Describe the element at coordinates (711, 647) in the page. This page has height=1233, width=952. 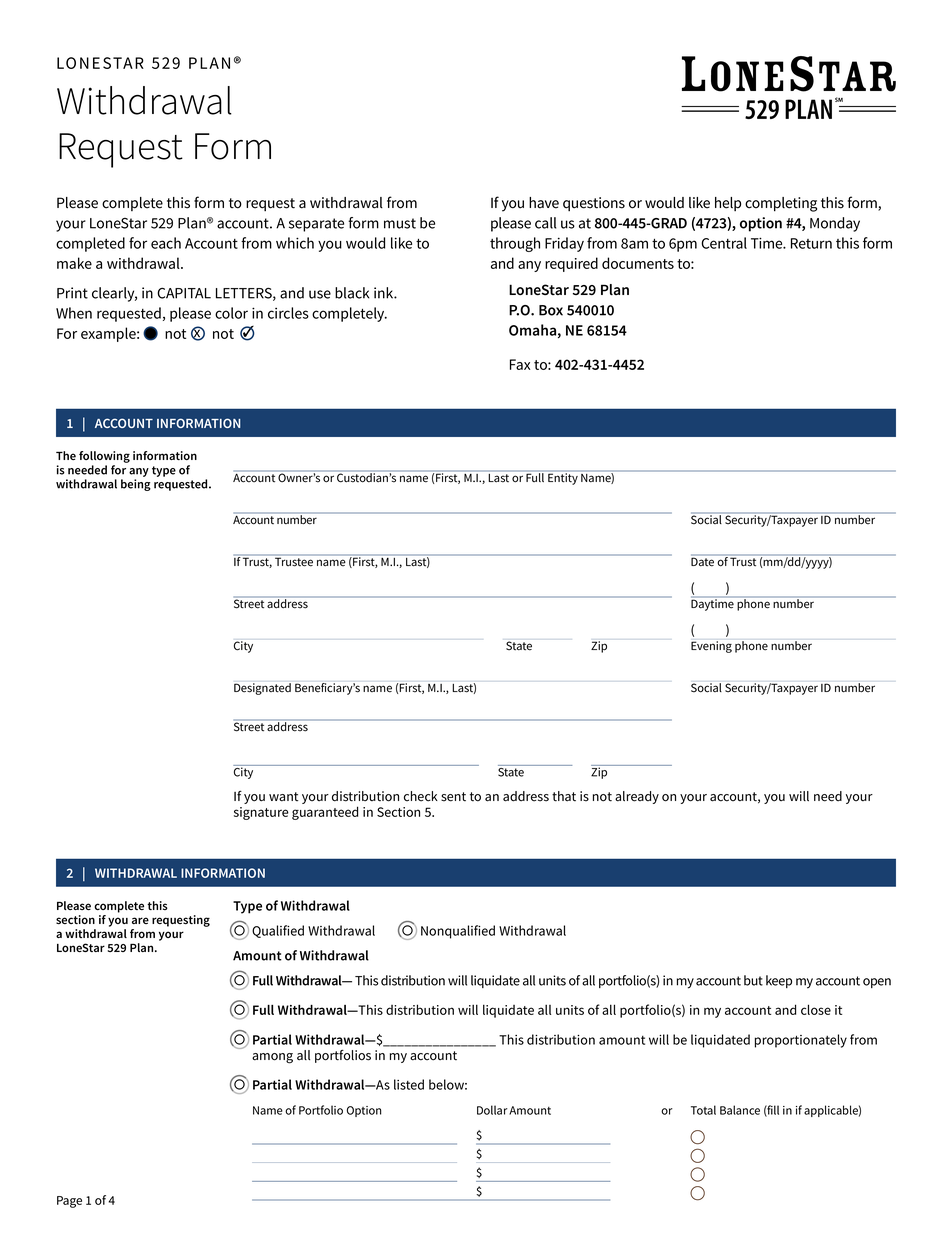
I see `Evening` at that location.
